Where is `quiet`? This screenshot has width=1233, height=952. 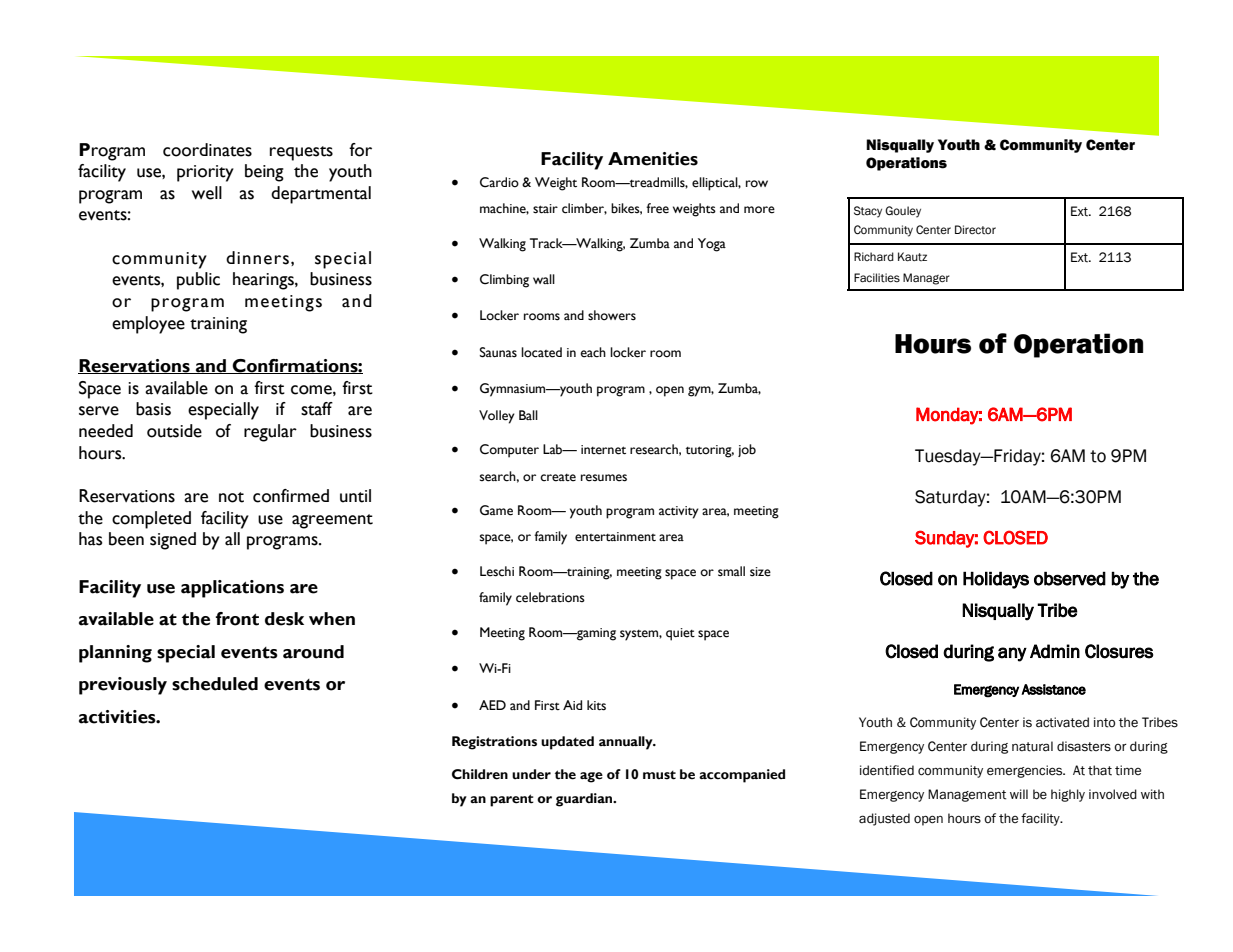 quiet is located at coordinates (680, 634).
